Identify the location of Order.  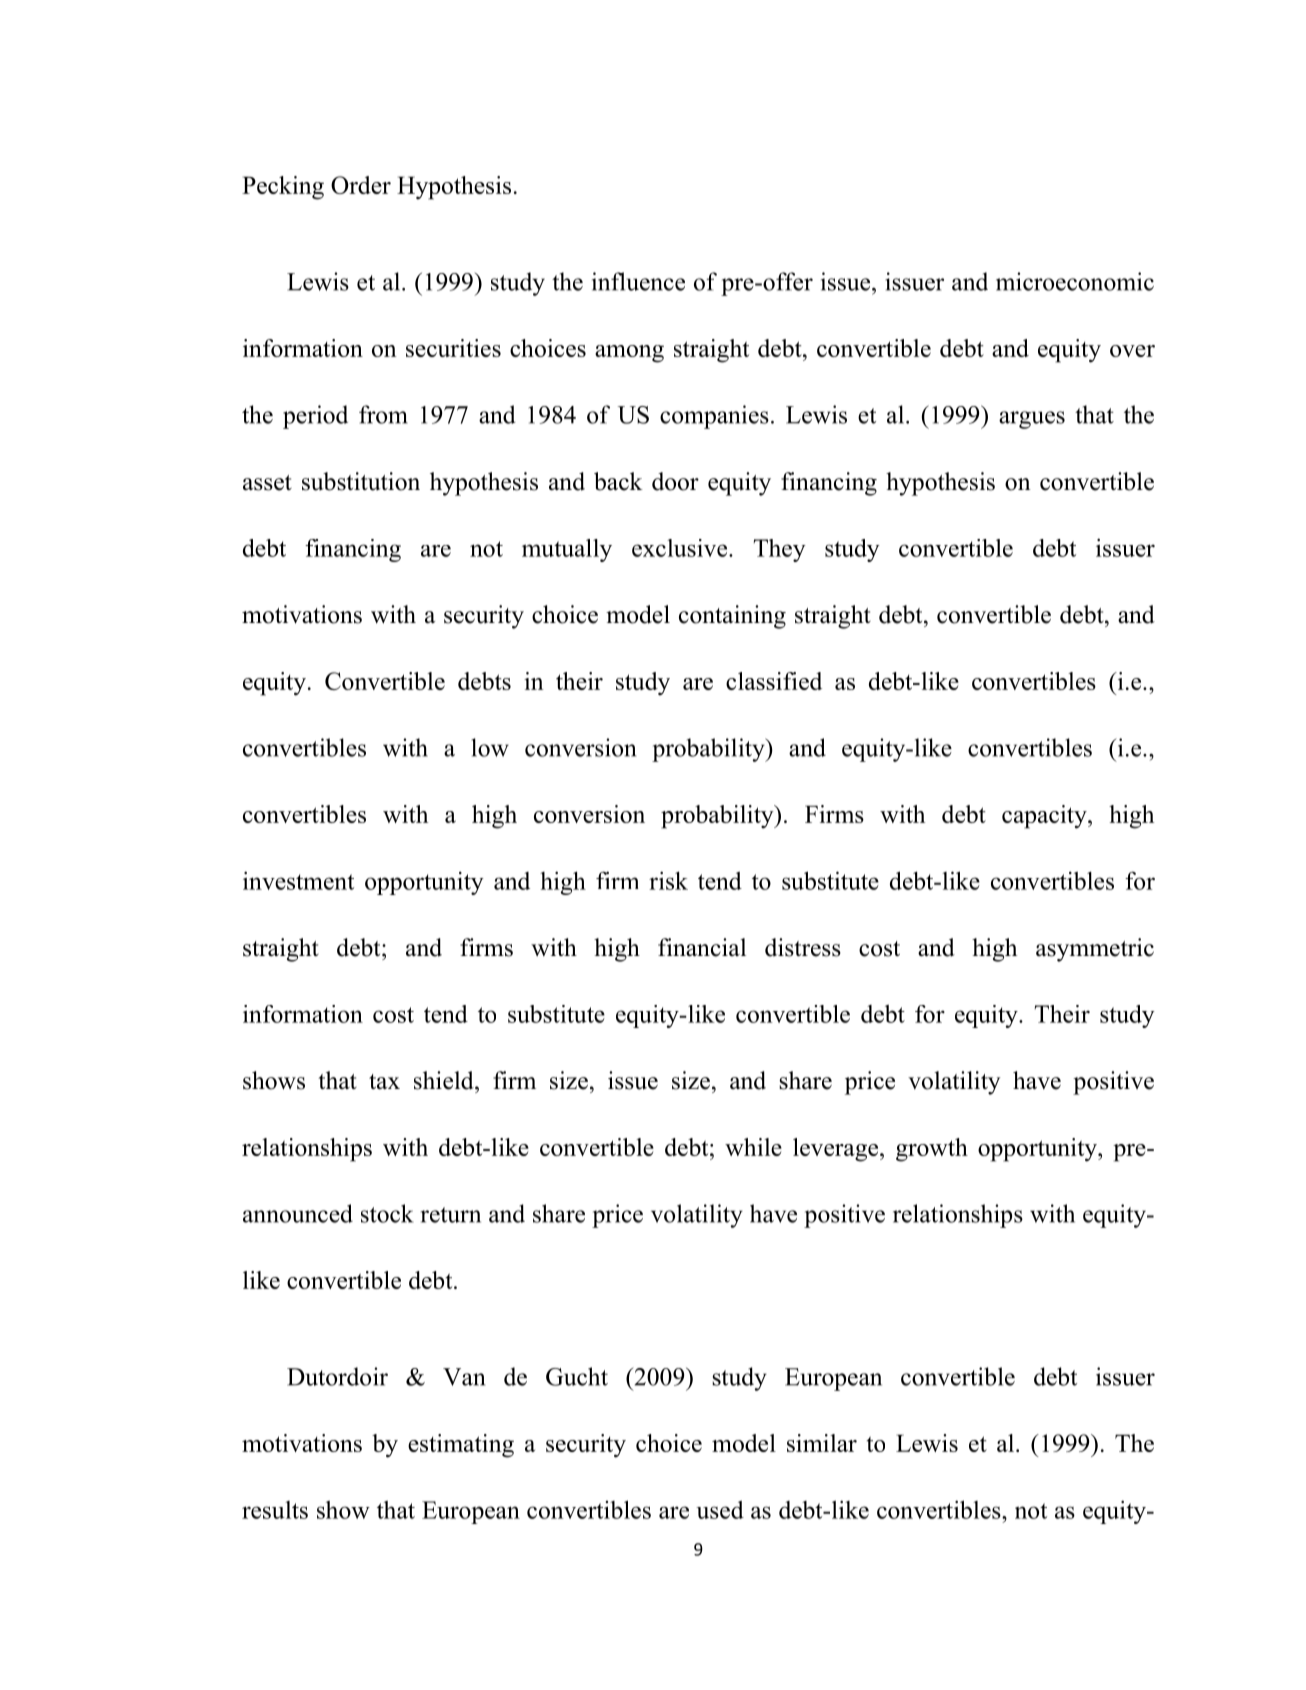
(361, 185).
